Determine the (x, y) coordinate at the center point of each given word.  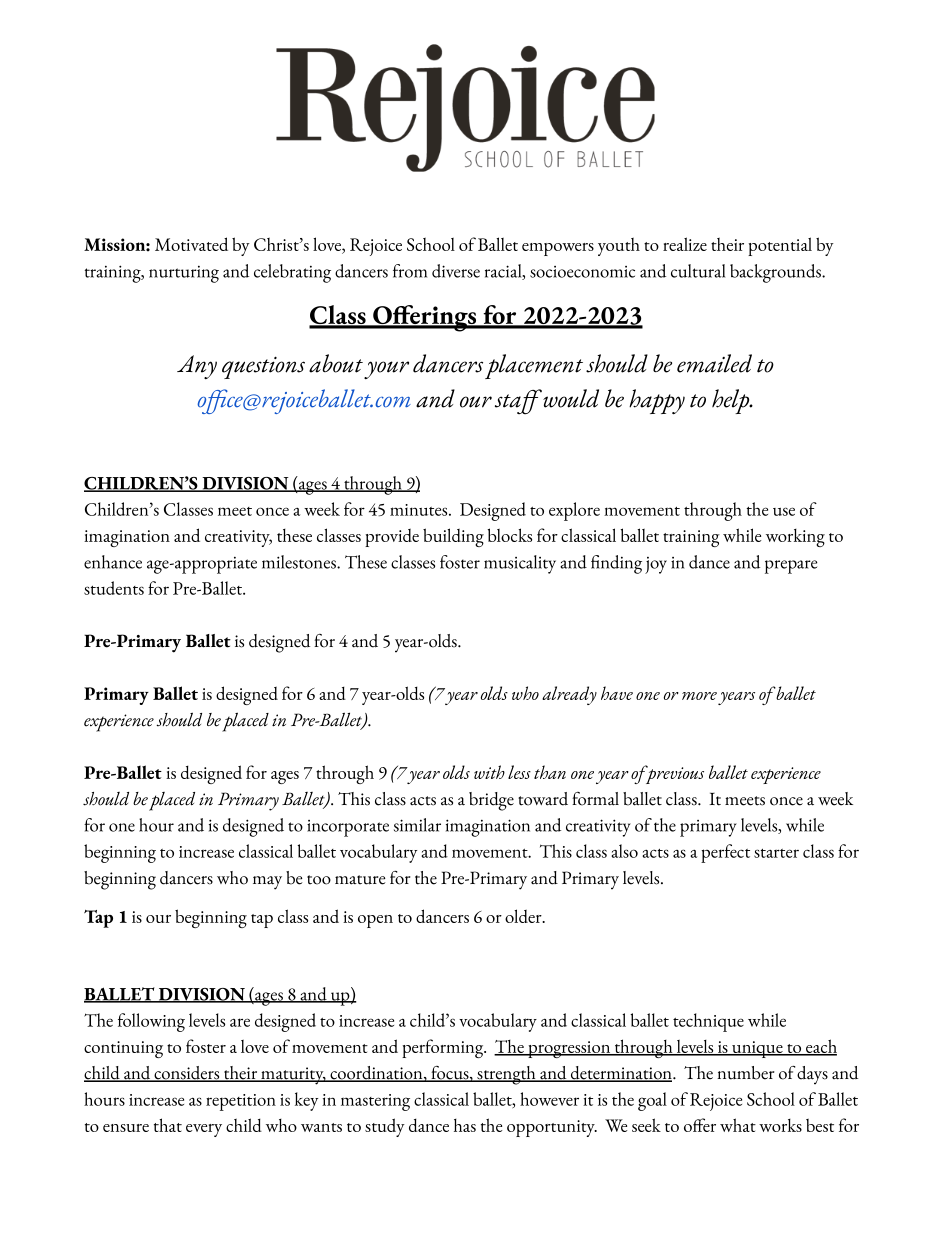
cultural (698, 271)
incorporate (348, 828)
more (699, 696)
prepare (791, 567)
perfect (725, 853)
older (524, 916)
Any (197, 367)
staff (518, 402)
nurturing (184, 274)
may (267, 883)
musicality (520, 564)
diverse (456, 271)
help (732, 401)
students (114, 588)
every (204, 1130)
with (489, 772)
